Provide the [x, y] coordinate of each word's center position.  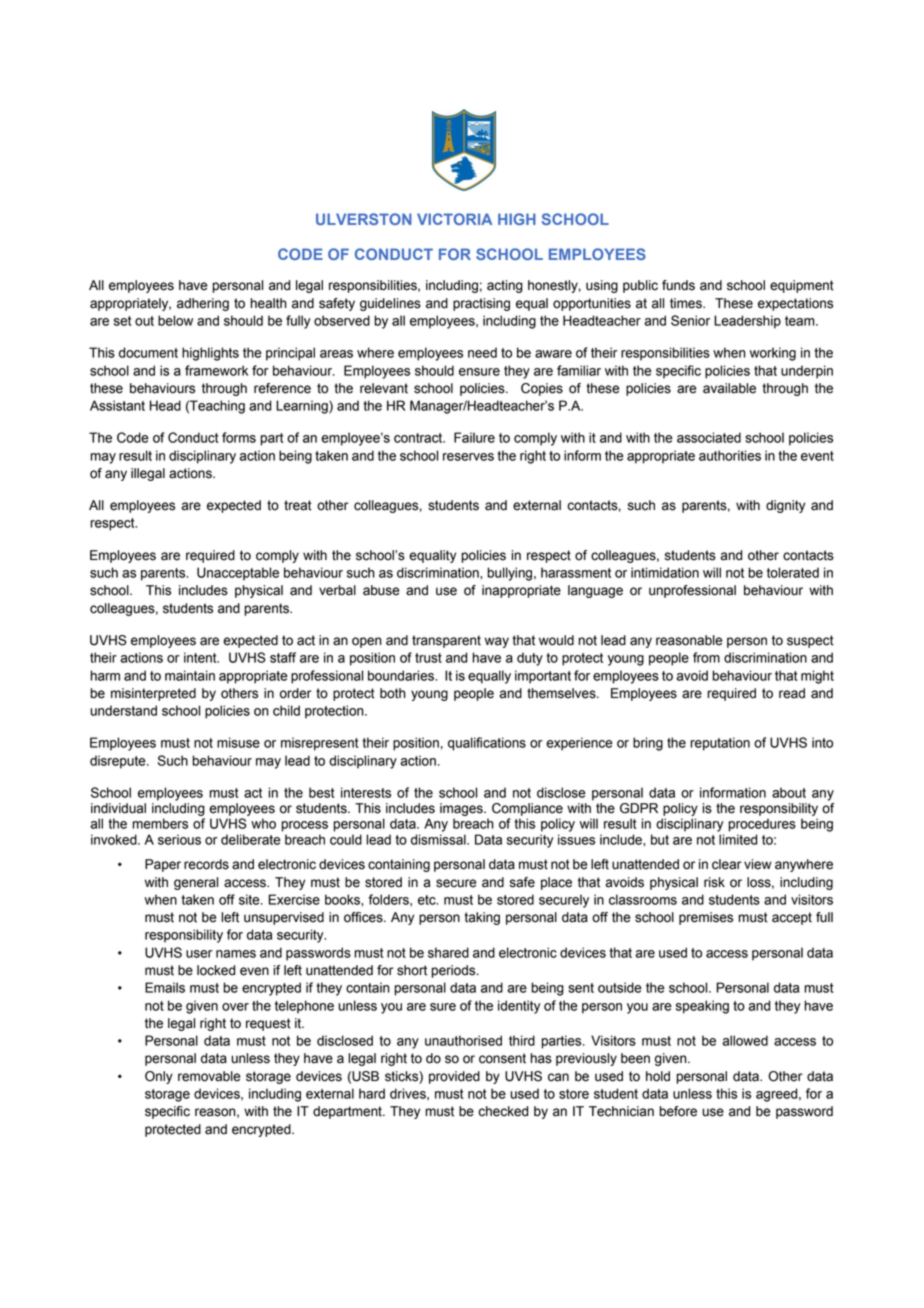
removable [209, 1076]
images [462, 809]
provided [454, 1077]
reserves [468, 457]
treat [298, 505]
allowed [745, 1040]
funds [678, 285]
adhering [203, 304]
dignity [785, 506]
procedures [762, 825]
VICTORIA [454, 219]
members [160, 823]
